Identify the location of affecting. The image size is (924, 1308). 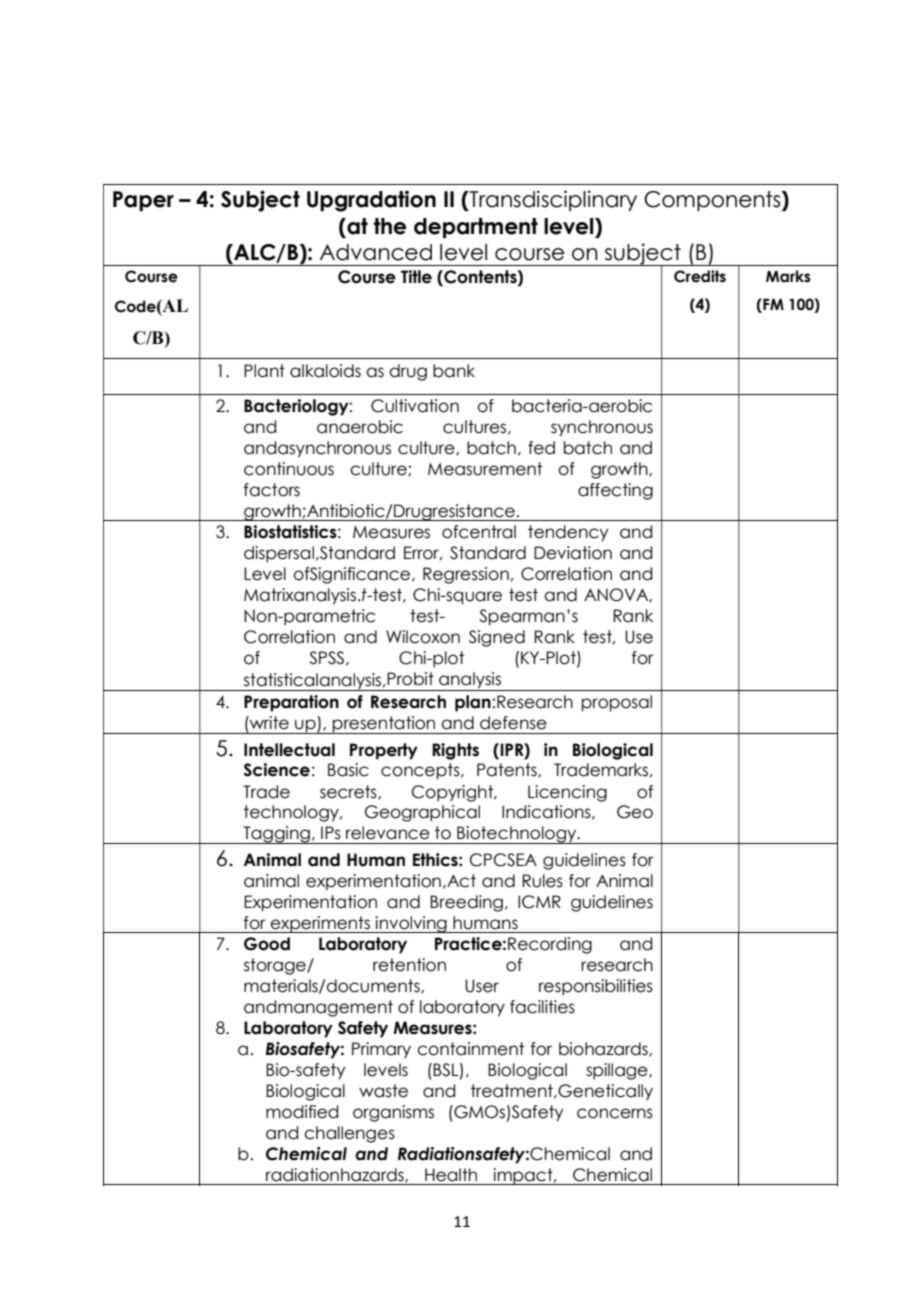
(615, 491).
